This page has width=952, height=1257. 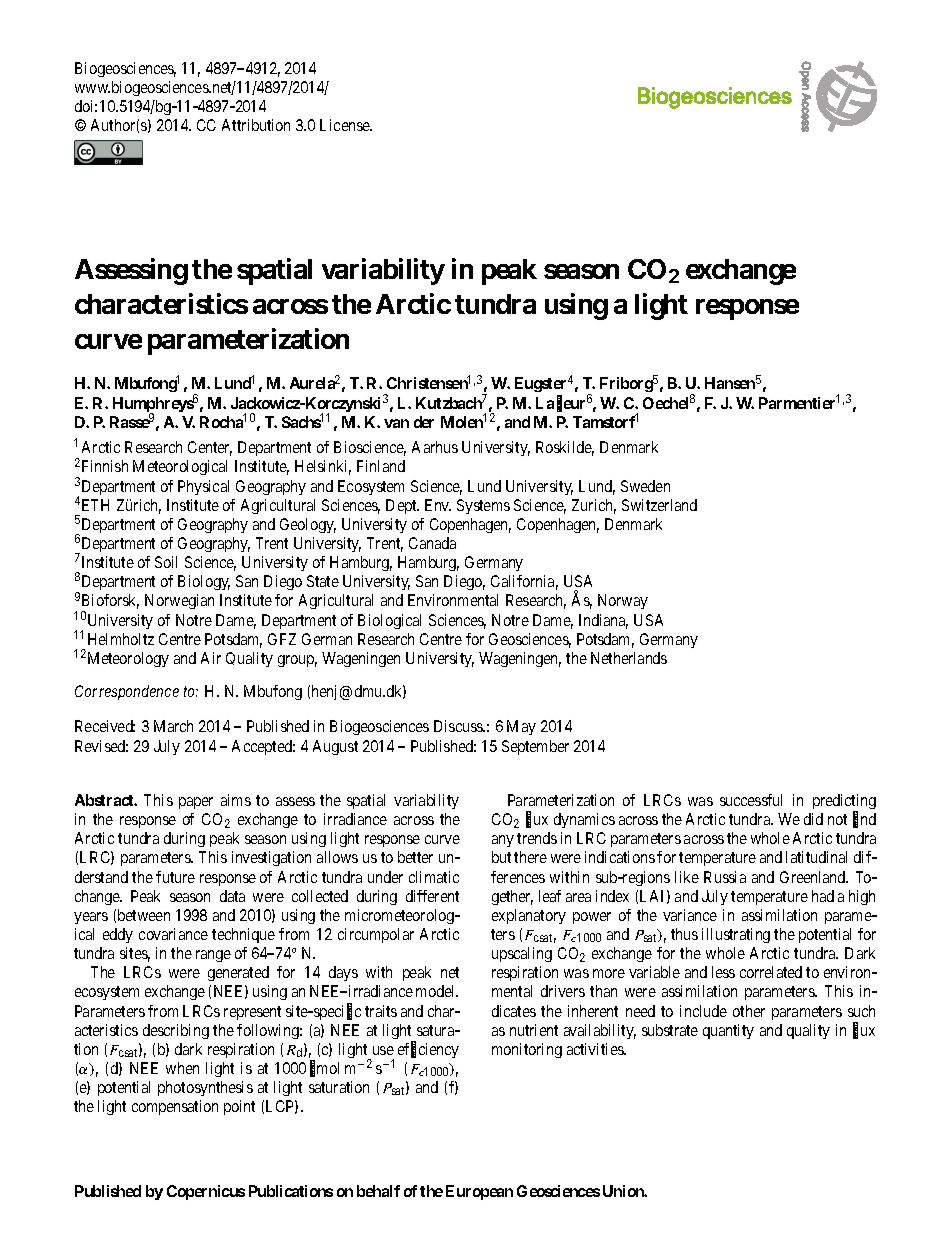 I want to click on different, so click(x=432, y=896).
